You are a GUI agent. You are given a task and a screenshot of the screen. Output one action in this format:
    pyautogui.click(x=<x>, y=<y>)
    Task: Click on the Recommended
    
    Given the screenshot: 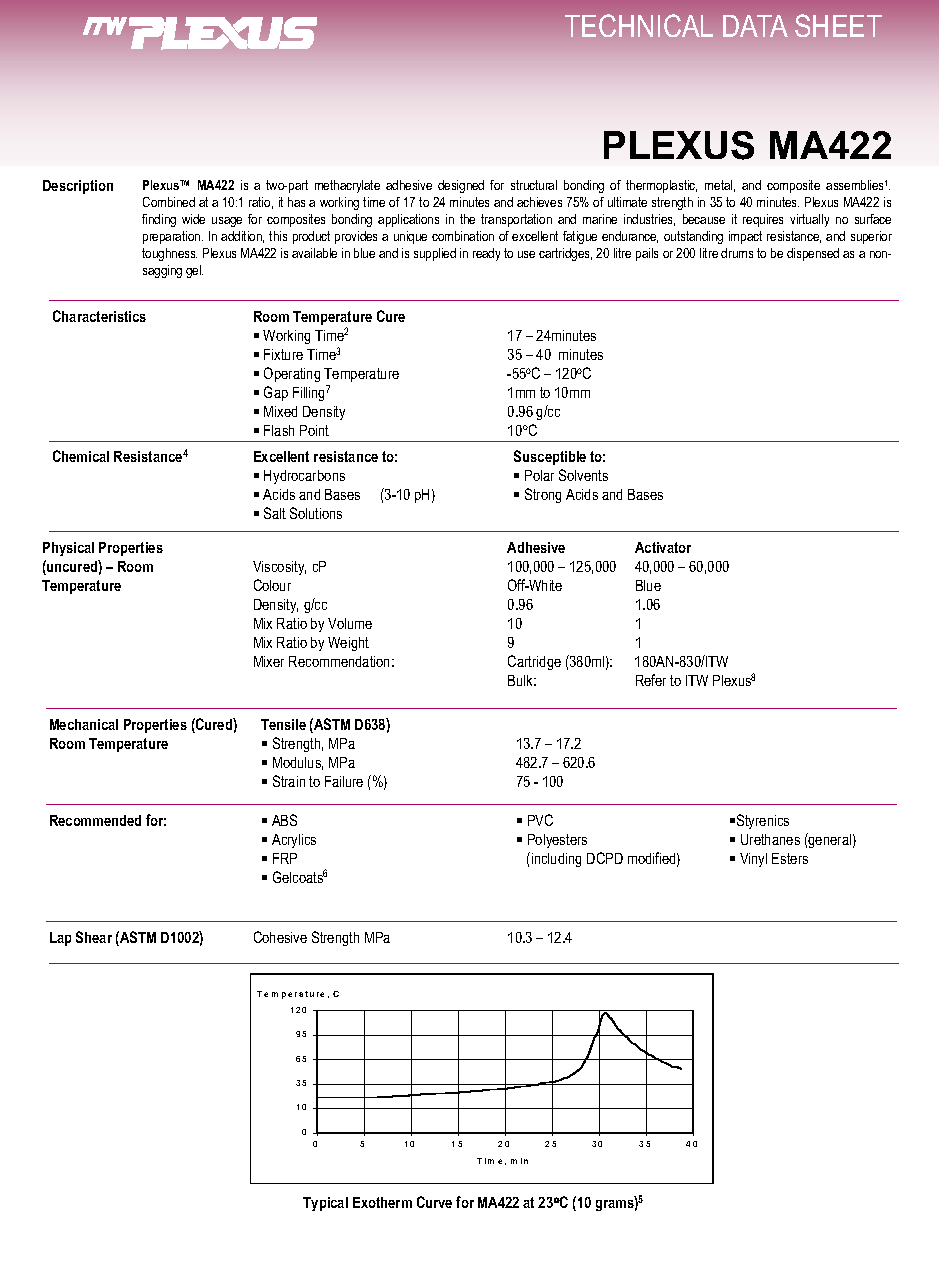 What is the action you would take?
    pyautogui.click(x=95, y=820)
